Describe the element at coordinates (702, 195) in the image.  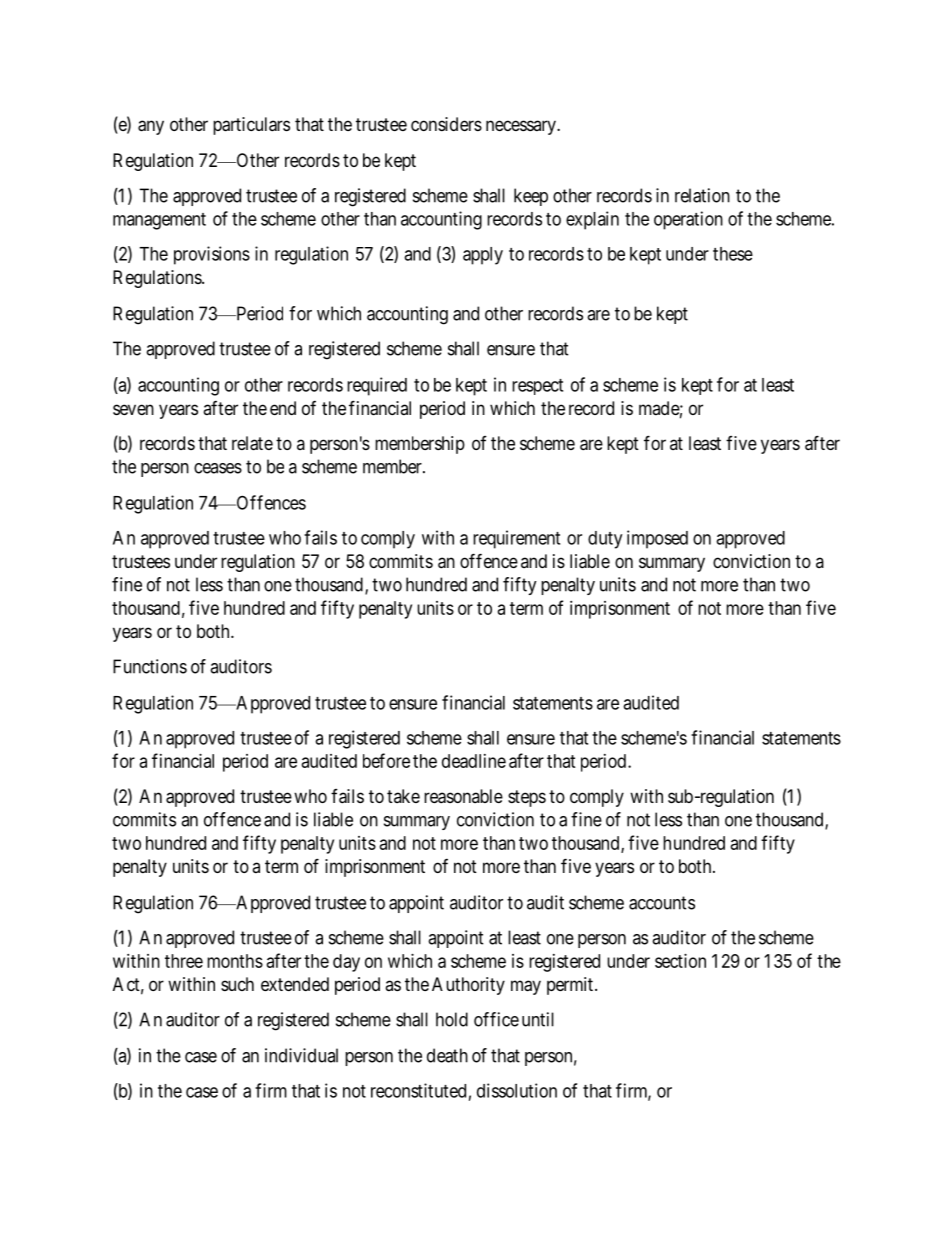
I see `relation` at that location.
